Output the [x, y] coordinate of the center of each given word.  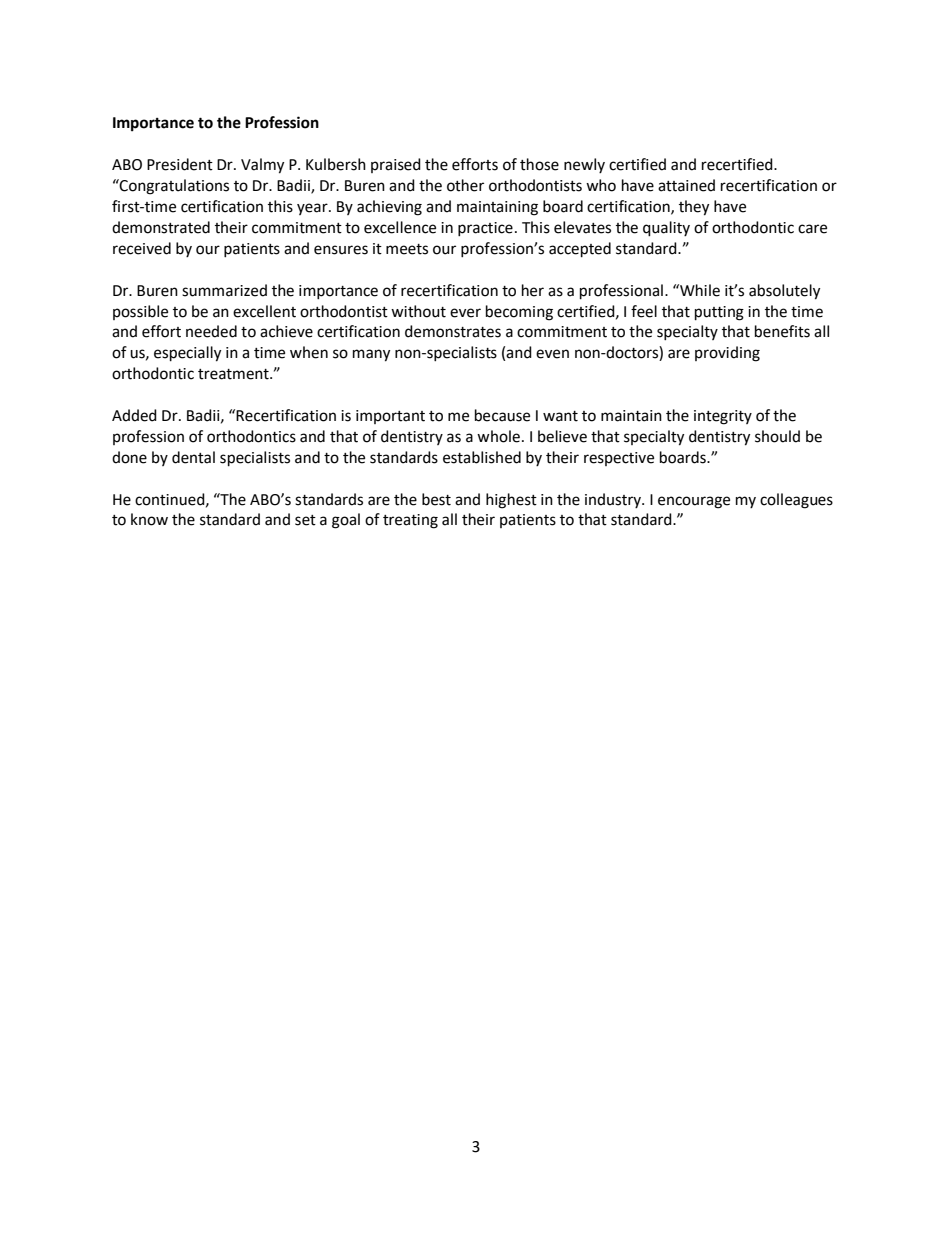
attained [686, 185]
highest [511, 501]
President [180, 164]
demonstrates [453, 331]
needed [211, 331]
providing [727, 354]
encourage [694, 502]
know [149, 519]
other [465, 185]
